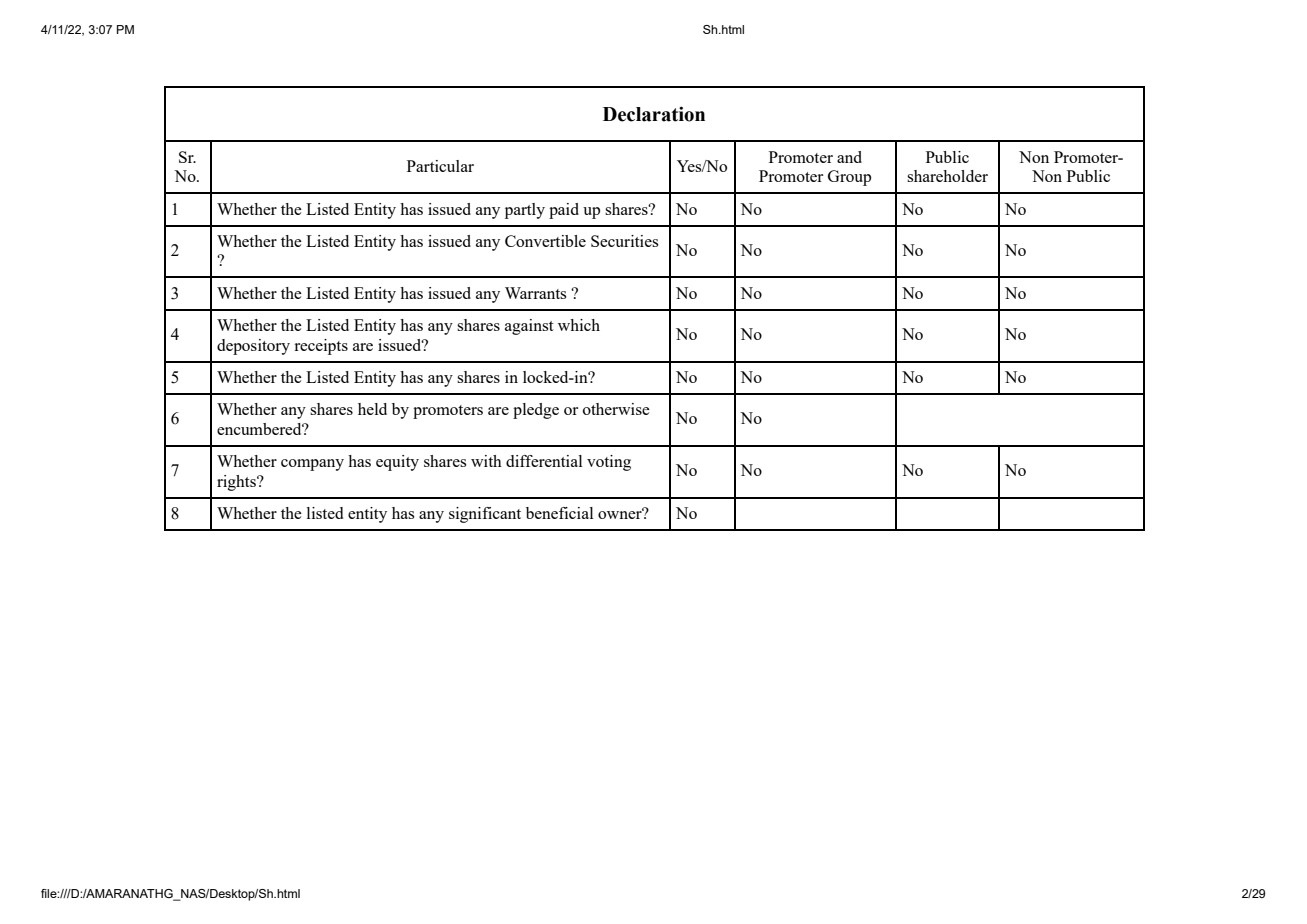  I want to click on partly, so click(525, 211).
